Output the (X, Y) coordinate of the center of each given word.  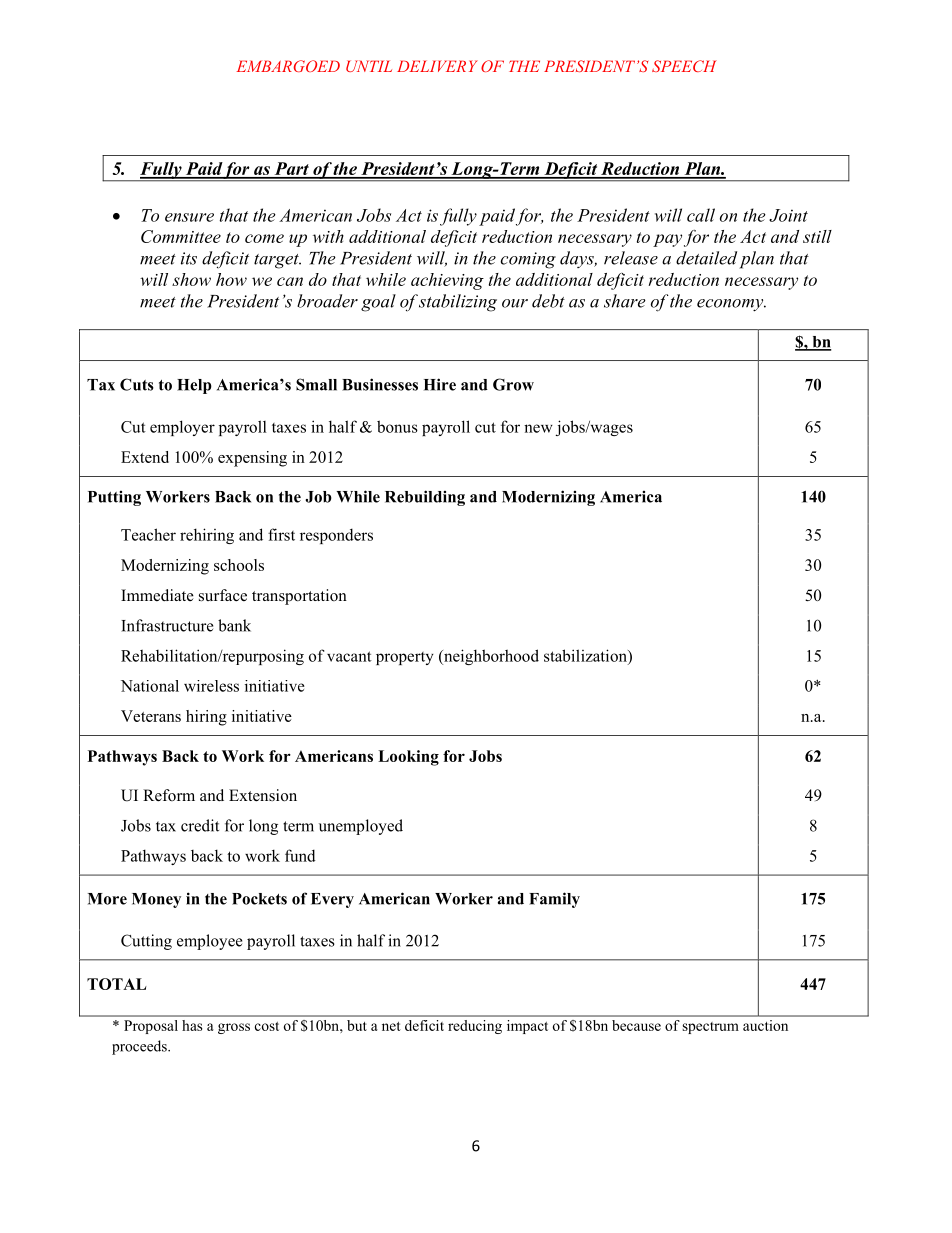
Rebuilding (425, 498)
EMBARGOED (288, 66)
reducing (475, 1027)
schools (239, 565)
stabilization (586, 655)
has (192, 1025)
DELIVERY (437, 66)
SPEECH (684, 66)
